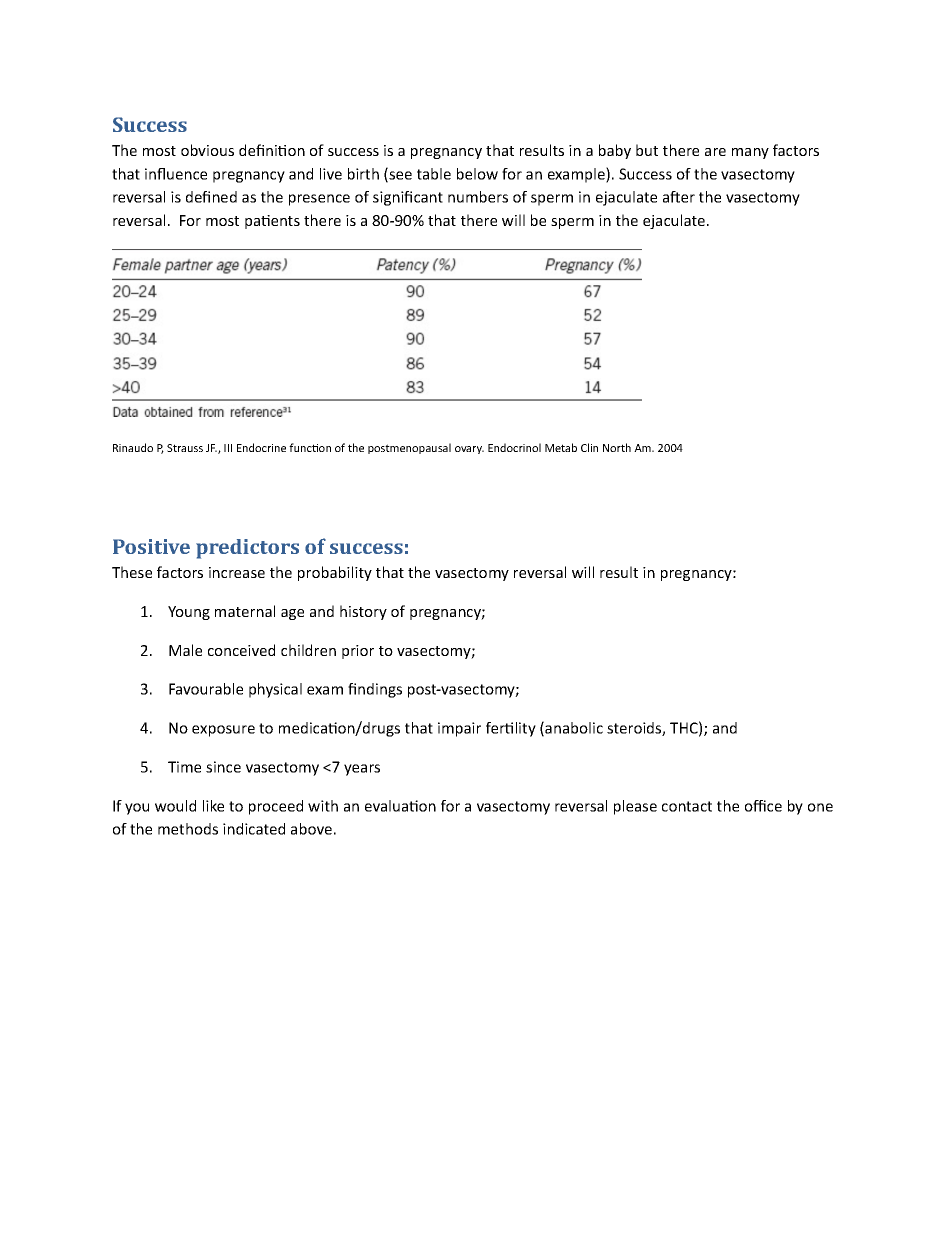 The height and width of the document is (1233, 952). Describe the element at coordinates (228, 448) in the document. I see `III` at that location.
